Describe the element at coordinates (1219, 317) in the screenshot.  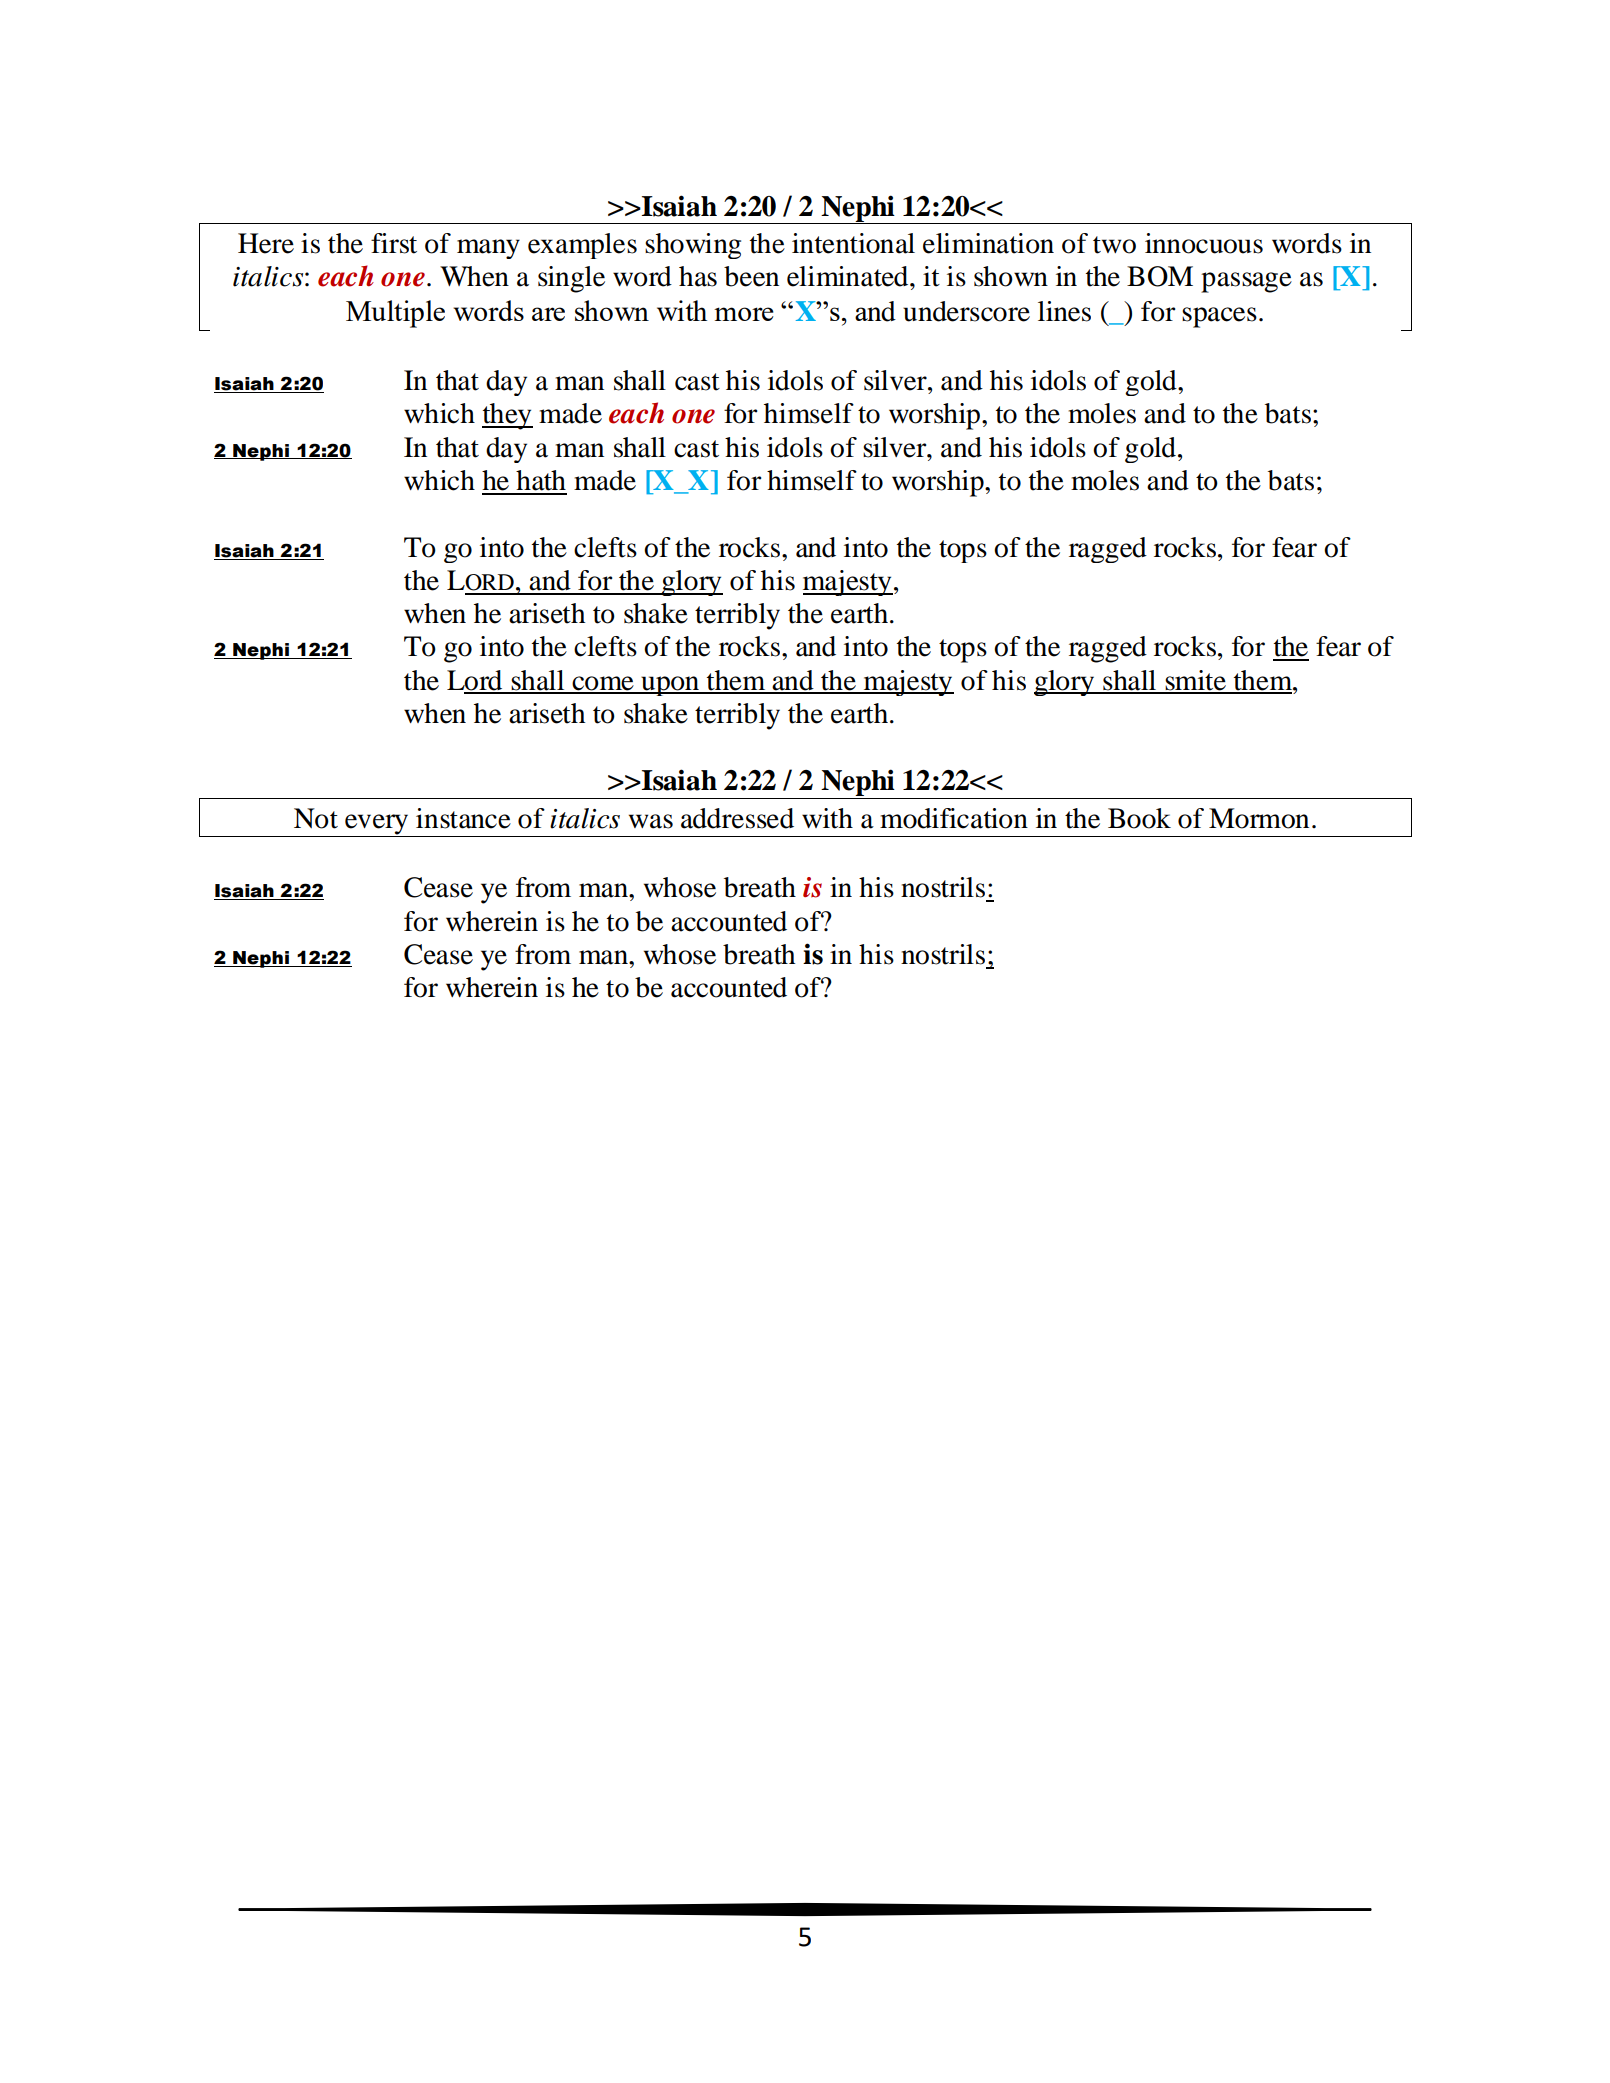
I see `spaces` at that location.
